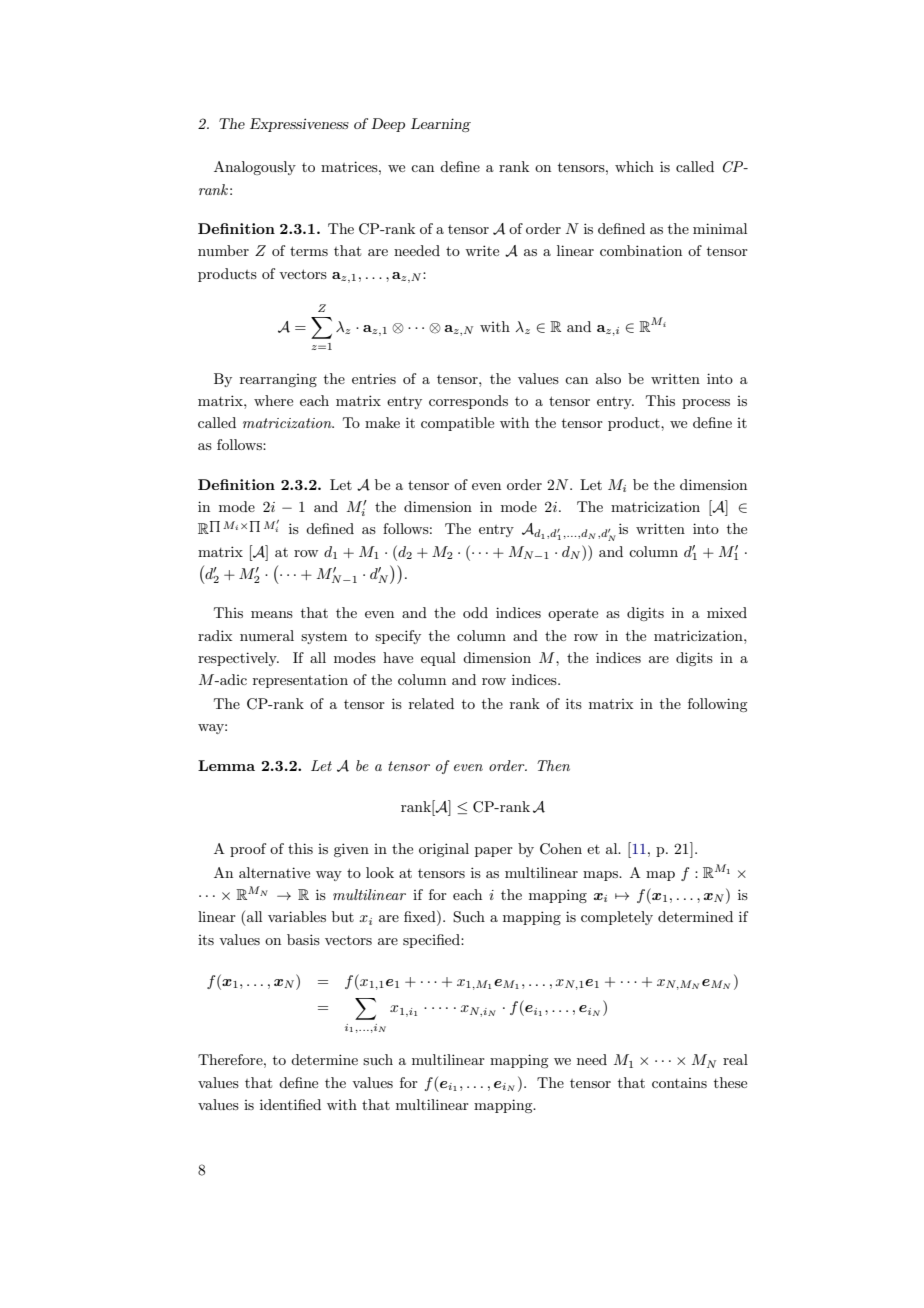  Describe the element at coordinates (290, 1104) in the page. I see `identified` at that location.
